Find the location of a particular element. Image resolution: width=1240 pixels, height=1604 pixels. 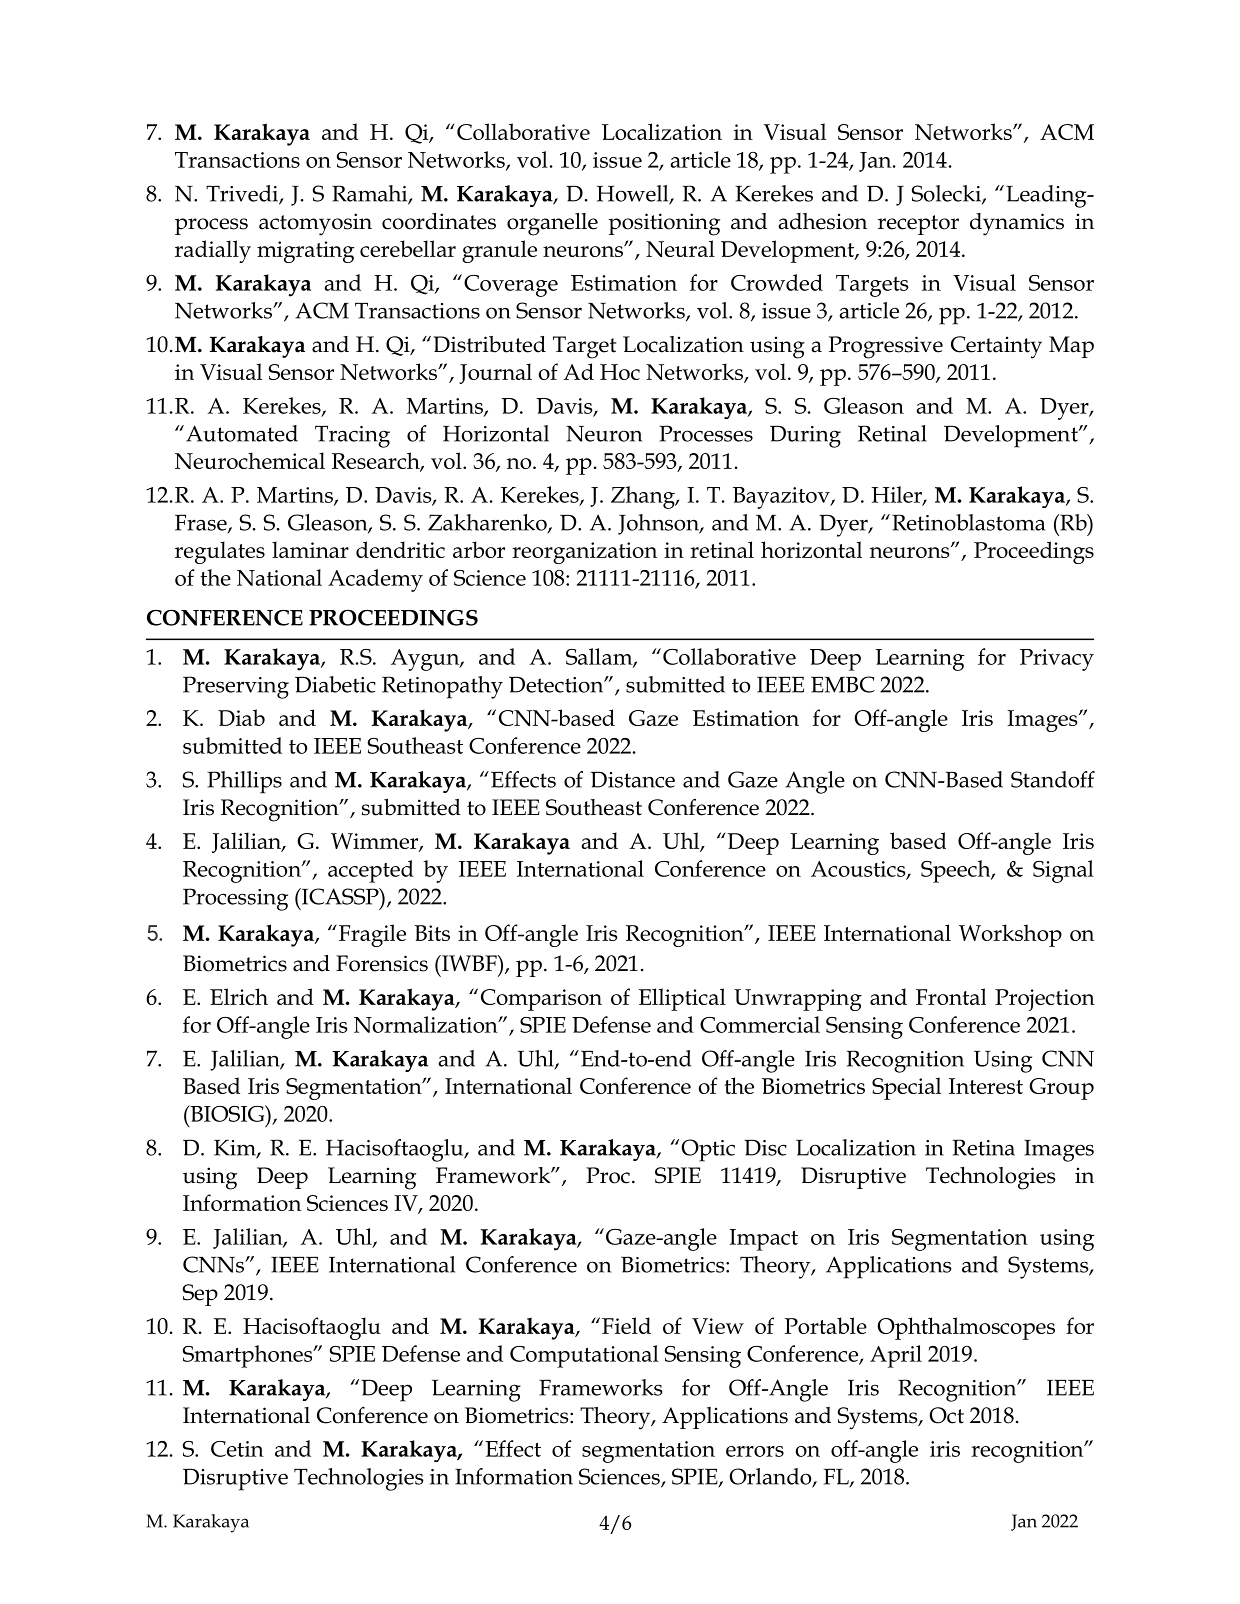

migrating is located at coordinates (305, 252).
